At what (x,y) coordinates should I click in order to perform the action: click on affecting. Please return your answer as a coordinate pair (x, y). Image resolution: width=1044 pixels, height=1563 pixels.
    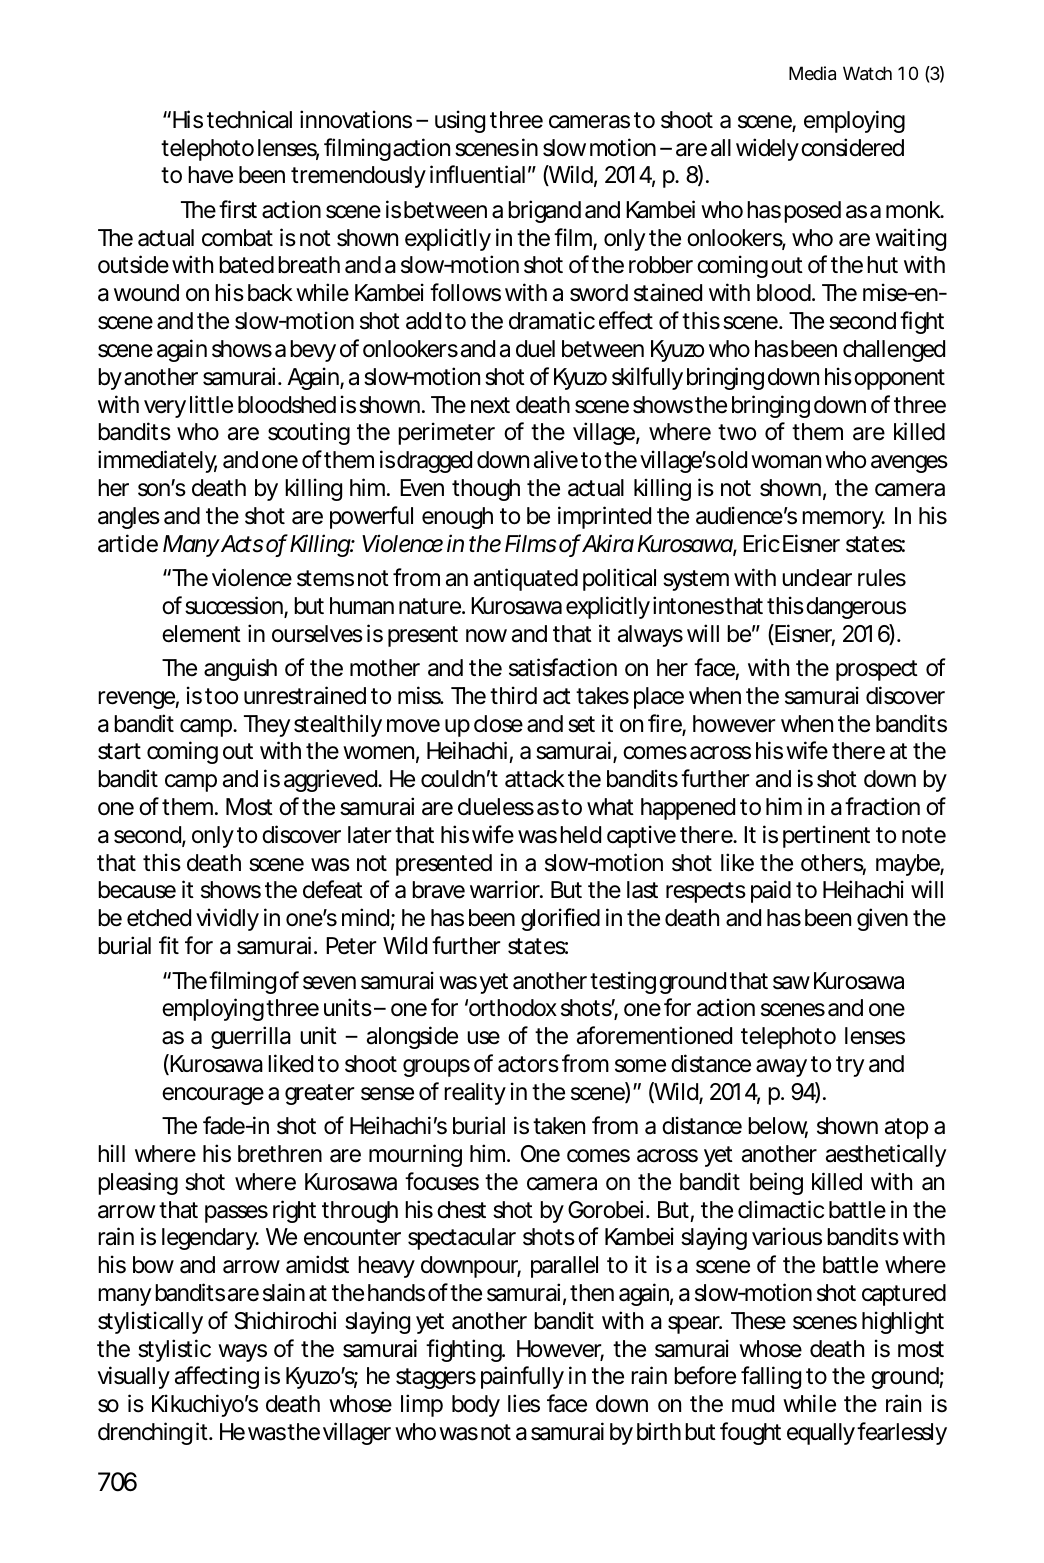
    Looking at the image, I should click on (217, 1377).
